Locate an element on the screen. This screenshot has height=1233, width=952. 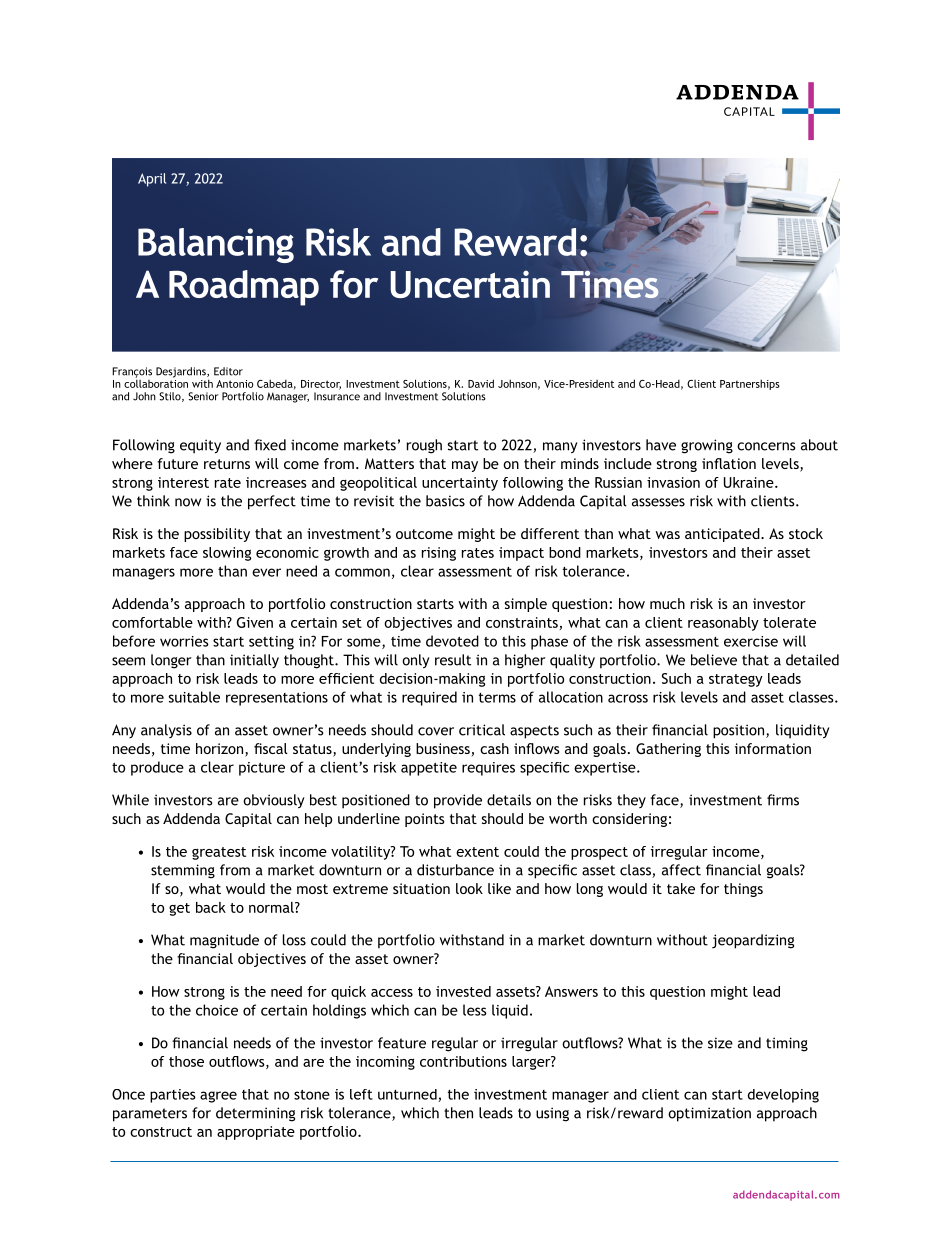
Partnerships is located at coordinates (750, 384).
